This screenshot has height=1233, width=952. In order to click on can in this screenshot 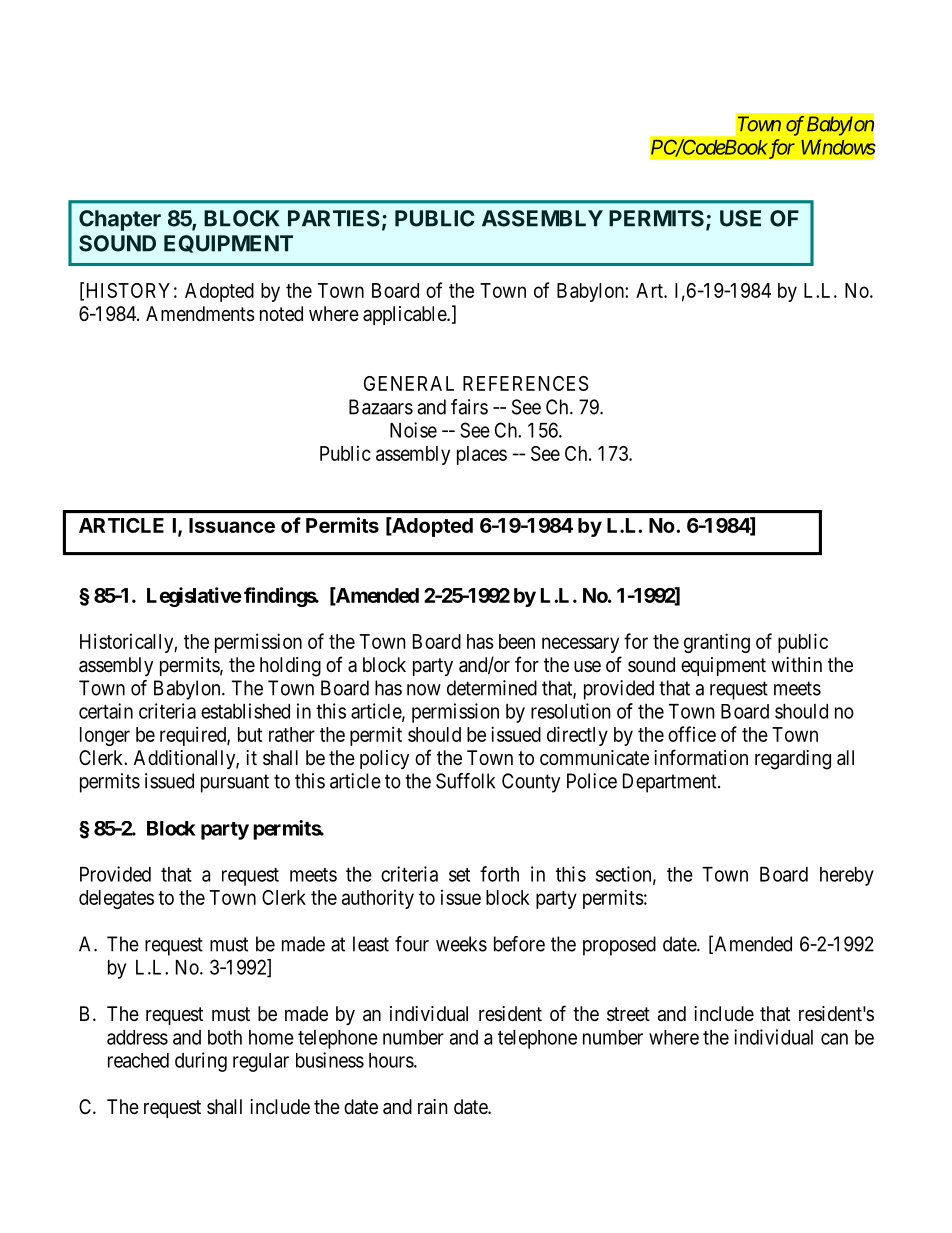, I will do `click(834, 1039)`.
